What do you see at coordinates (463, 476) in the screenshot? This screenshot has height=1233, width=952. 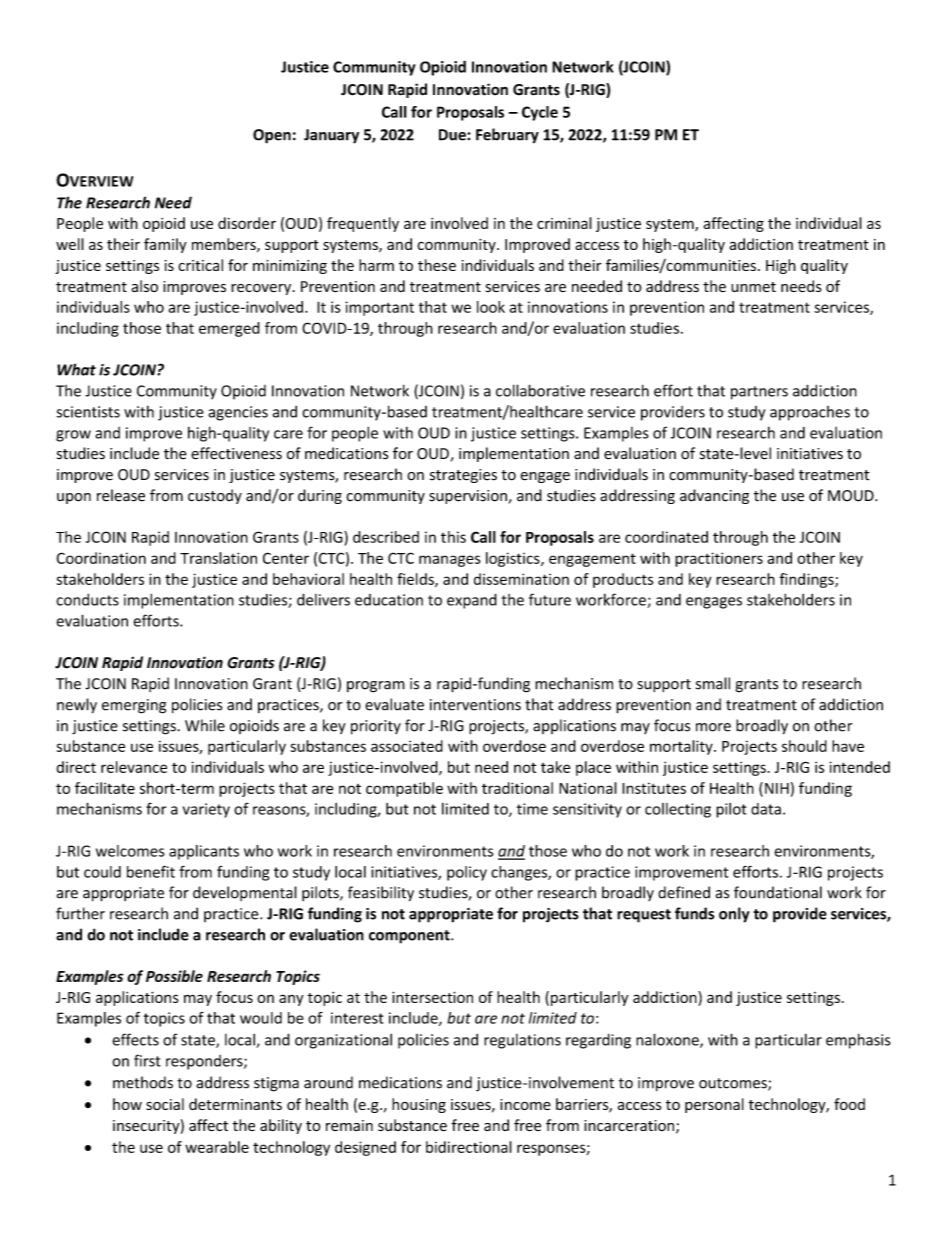 I see `strategies` at bounding box center [463, 476].
